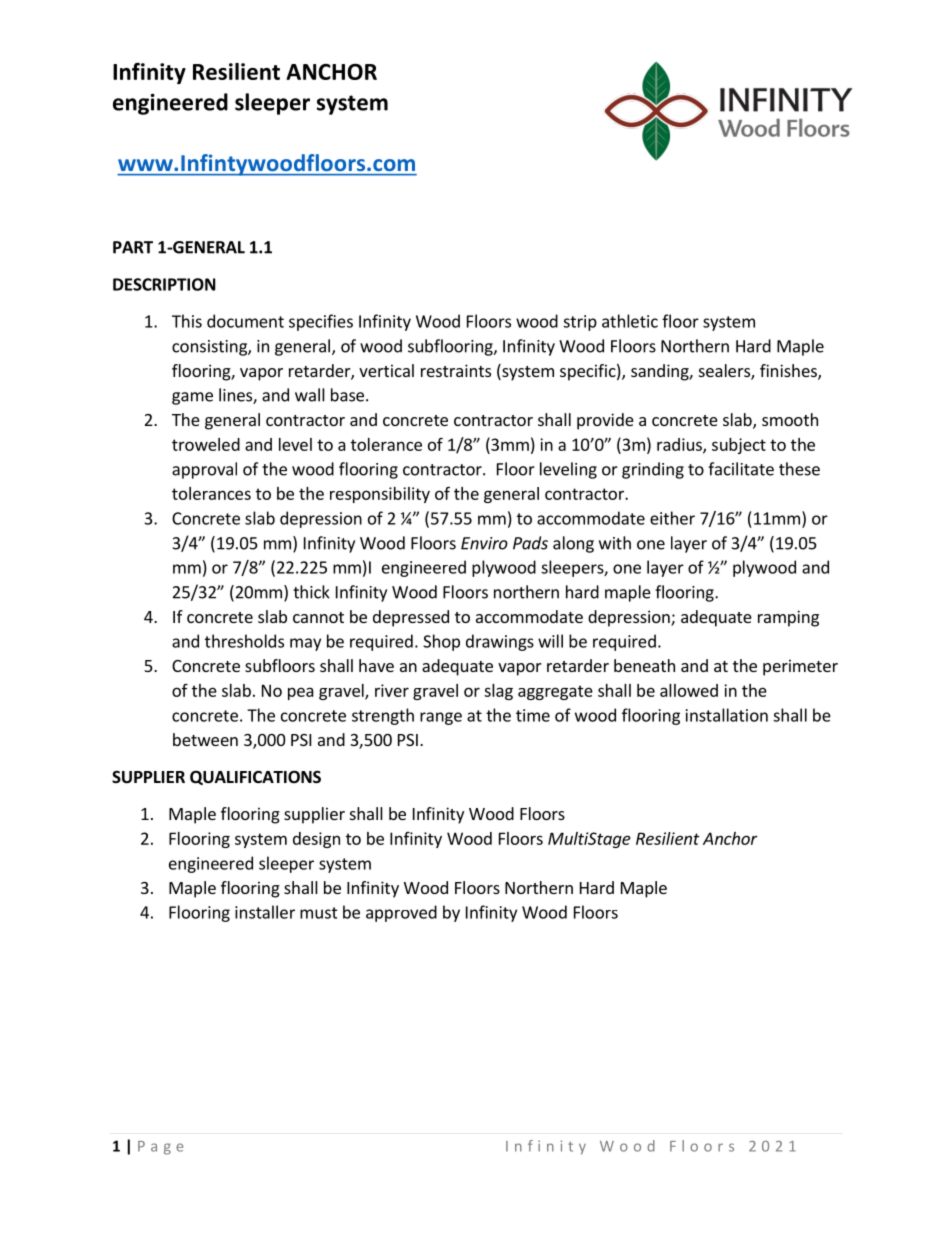  I want to click on ramping, so click(788, 618).
